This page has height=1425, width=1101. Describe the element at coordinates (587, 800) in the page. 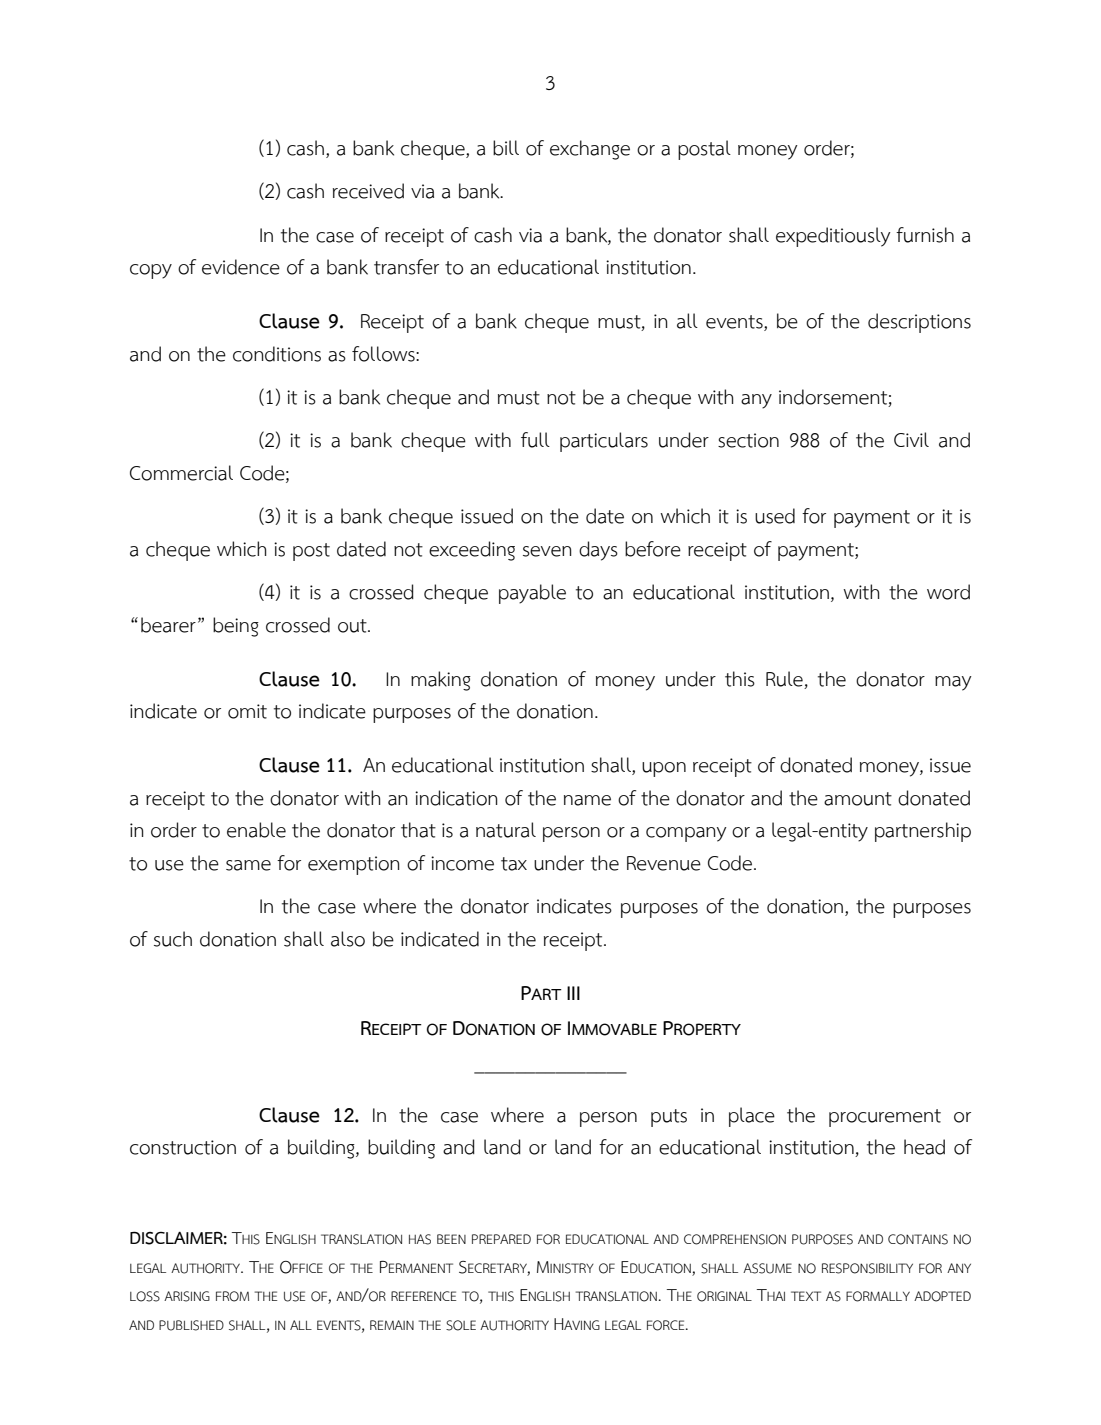

I see `name` at that location.
